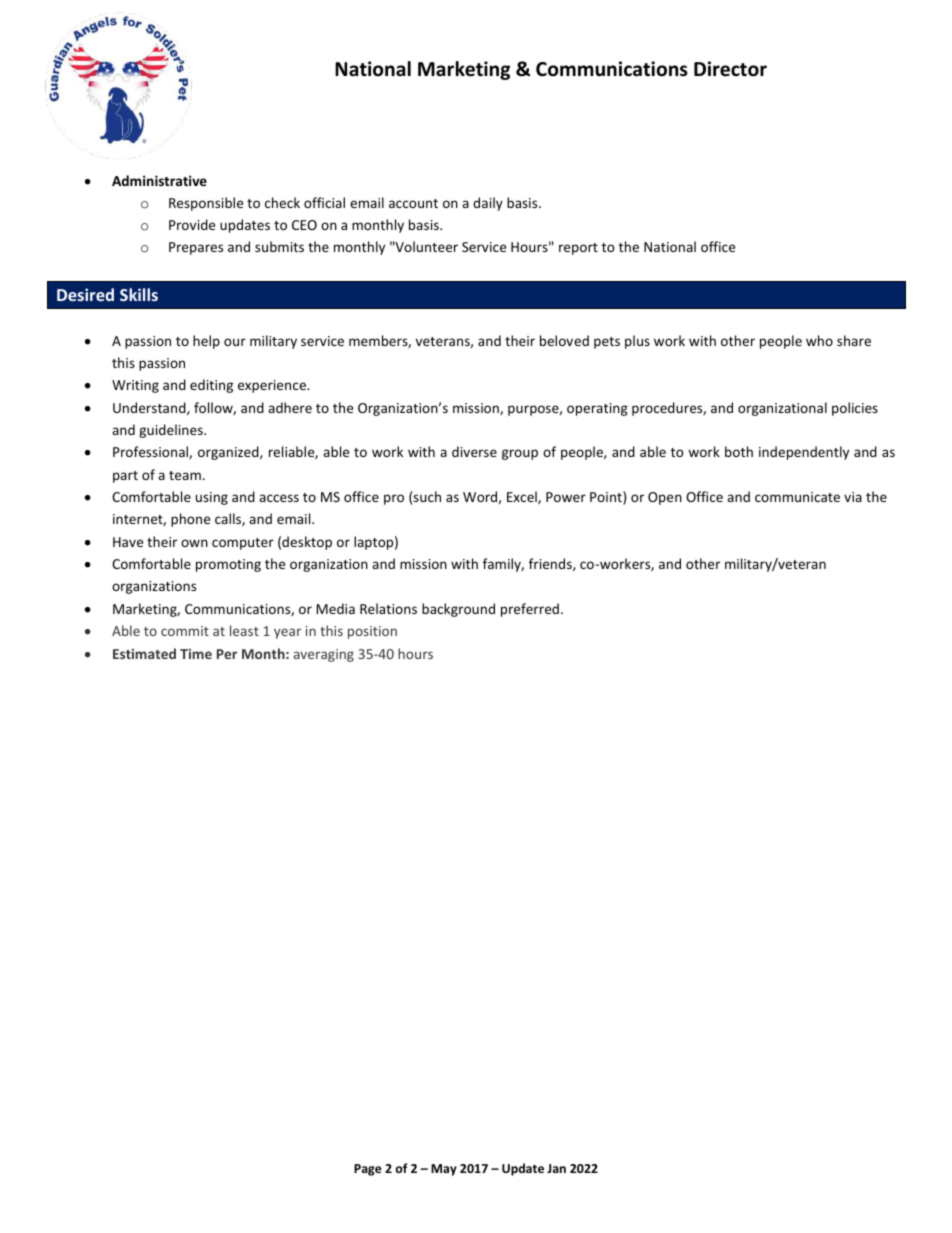 The image size is (952, 1233). What do you see at coordinates (190, 520) in the screenshot?
I see `phone` at bounding box center [190, 520].
